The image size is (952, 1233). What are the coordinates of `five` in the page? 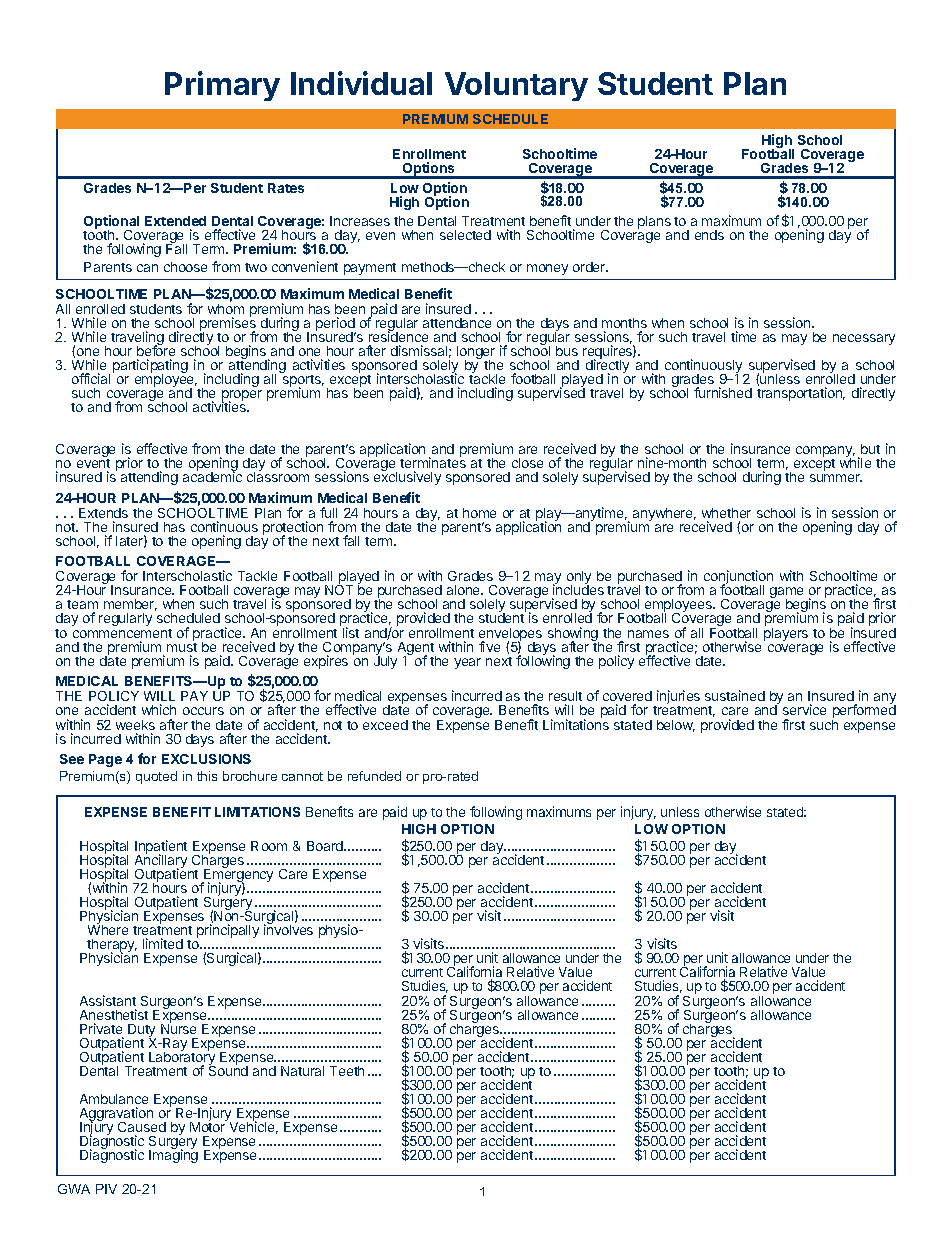 It's located at (489, 646).
